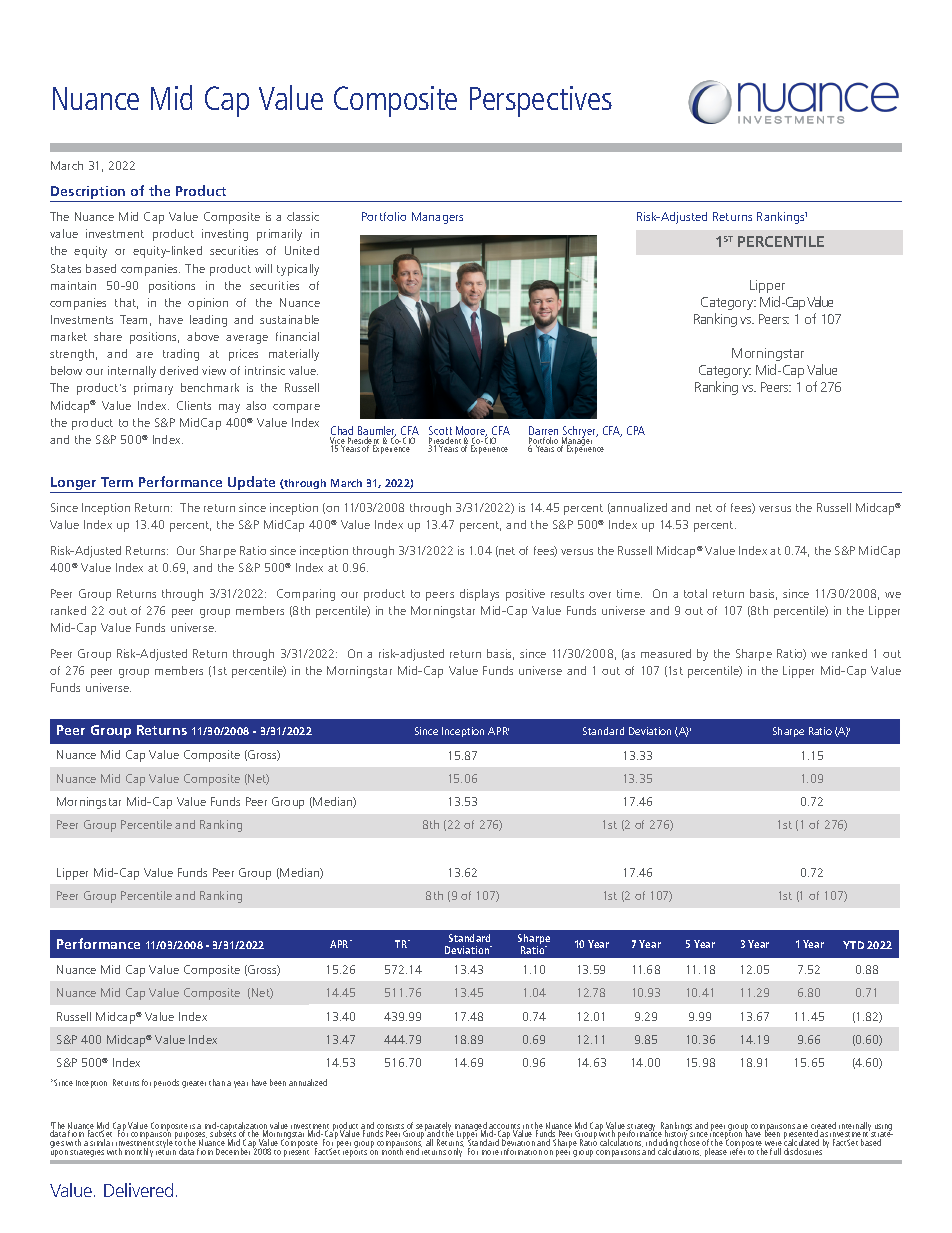 Image resolution: width=952 pixels, height=1233 pixels. What do you see at coordinates (88, 192) in the screenshot?
I see `Description` at bounding box center [88, 192].
